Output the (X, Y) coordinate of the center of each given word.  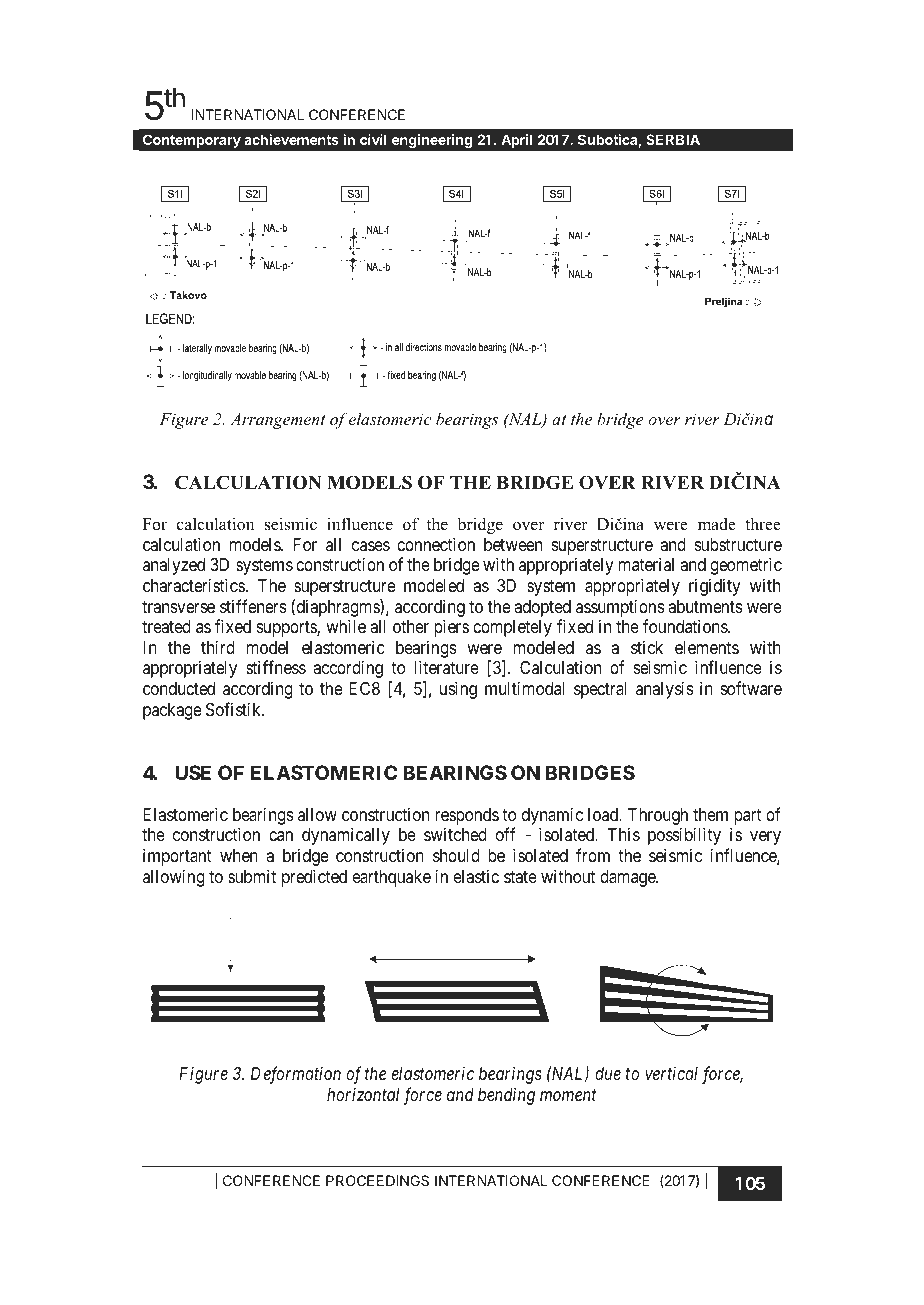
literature (446, 667)
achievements (291, 139)
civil (373, 139)
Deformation (296, 1075)
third (218, 647)
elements (707, 647)
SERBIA (673, 139)
